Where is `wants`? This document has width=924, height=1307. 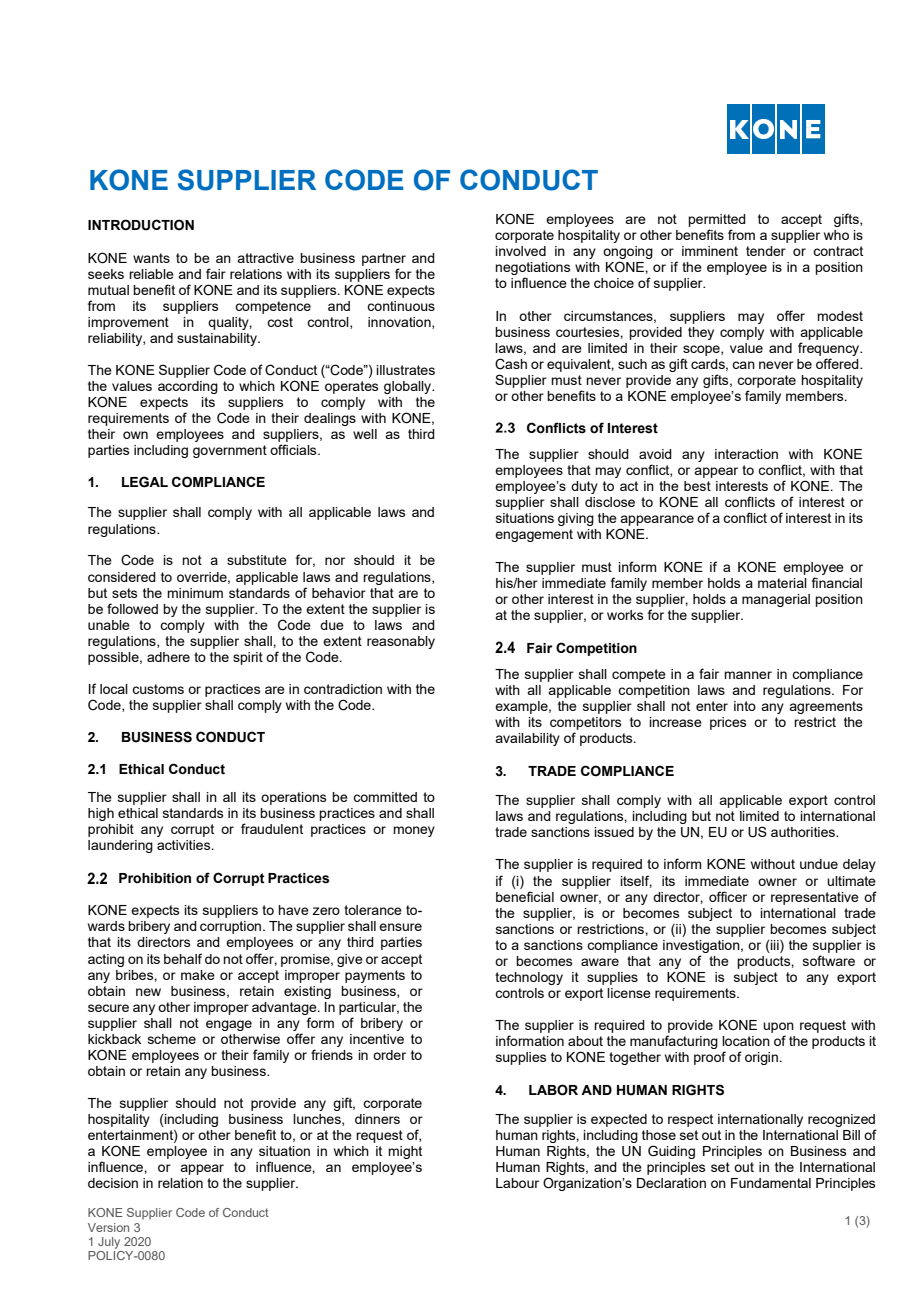
wants is located at coordinates (151, 258).
